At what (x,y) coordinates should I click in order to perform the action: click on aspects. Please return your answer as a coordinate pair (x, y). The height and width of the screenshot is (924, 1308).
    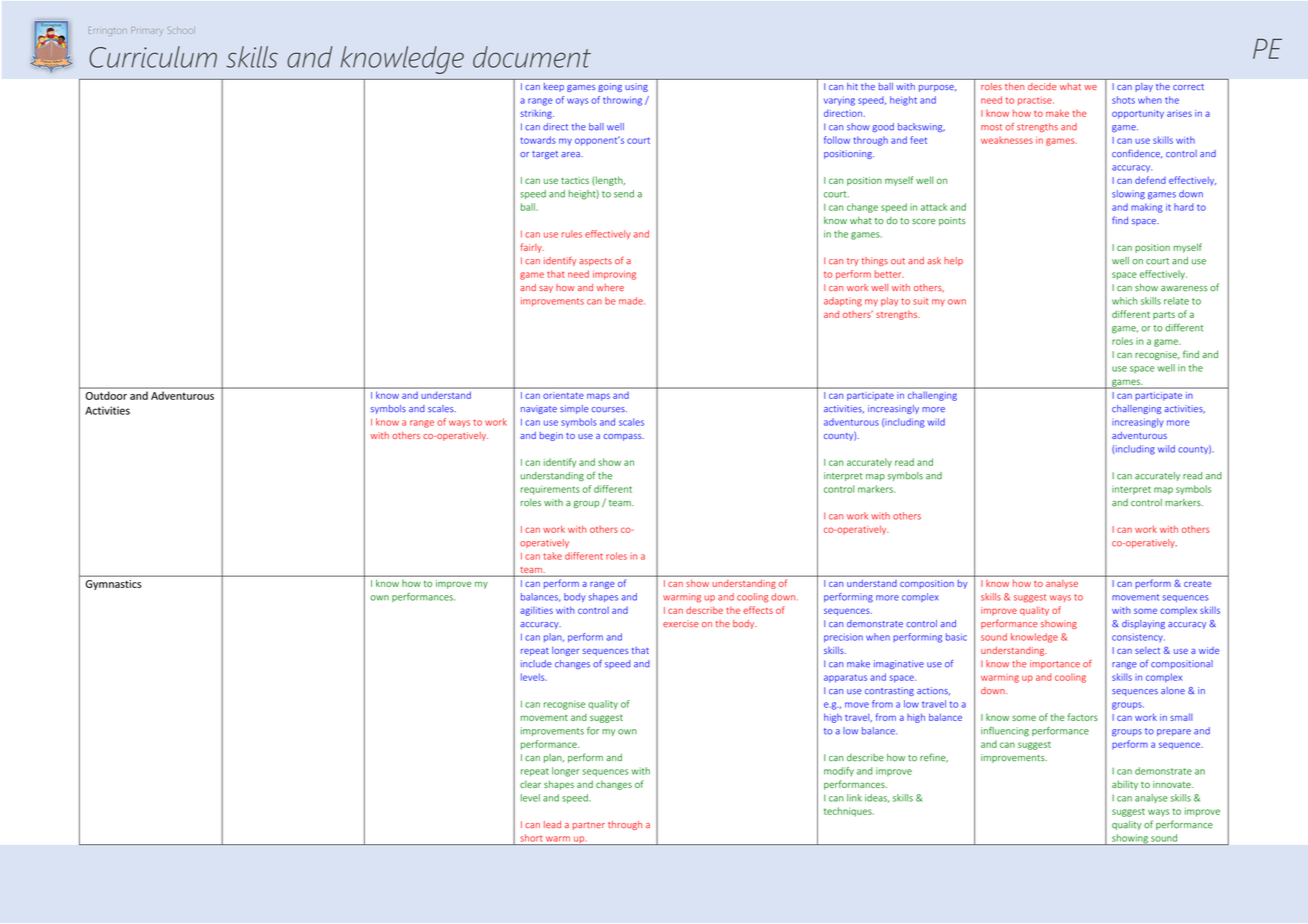
    Looking at the image, I should click on (595, 262).
